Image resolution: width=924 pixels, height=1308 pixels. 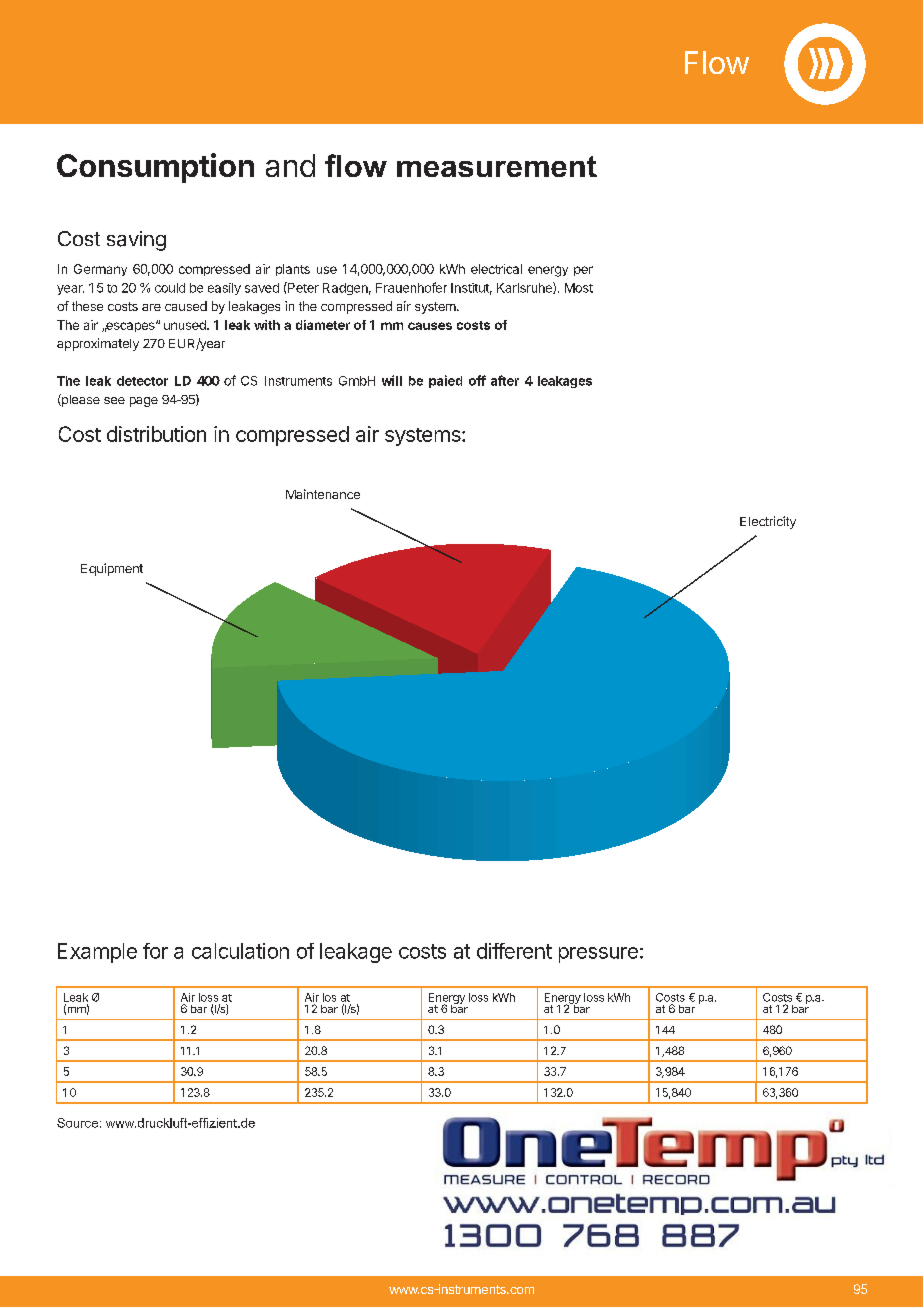 I want to click on different, so click(x=514, y=951).
